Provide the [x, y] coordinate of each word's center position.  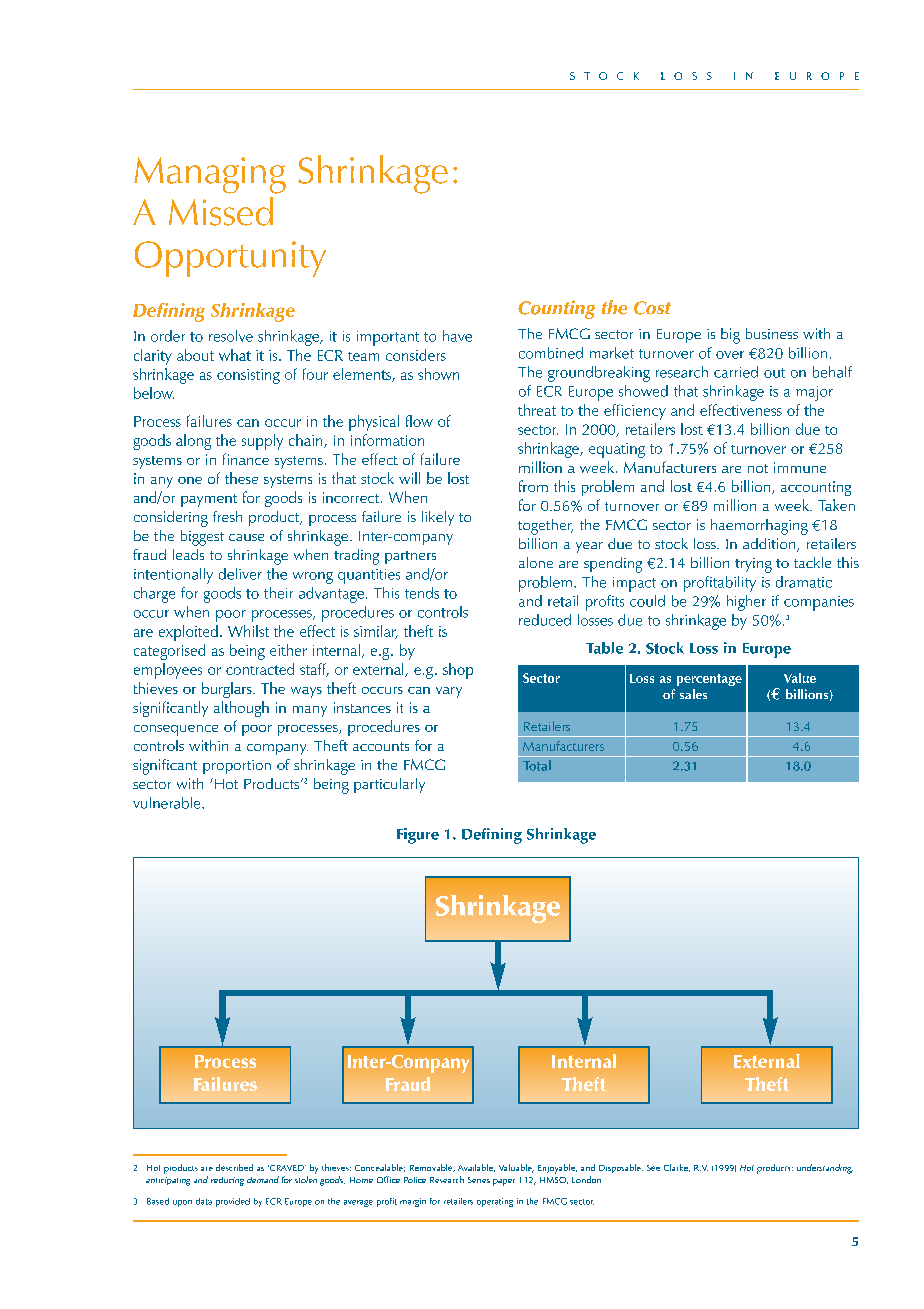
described [234, 1167]
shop [458, 671]
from [533, 486]
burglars [228, 690]
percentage [709, 680]
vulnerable [168, 803]
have [457, 336]
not [758, 468]
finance [246, 459]
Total [537, 765]
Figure [418, 836]
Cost [652, 308]
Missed [221, 211]
